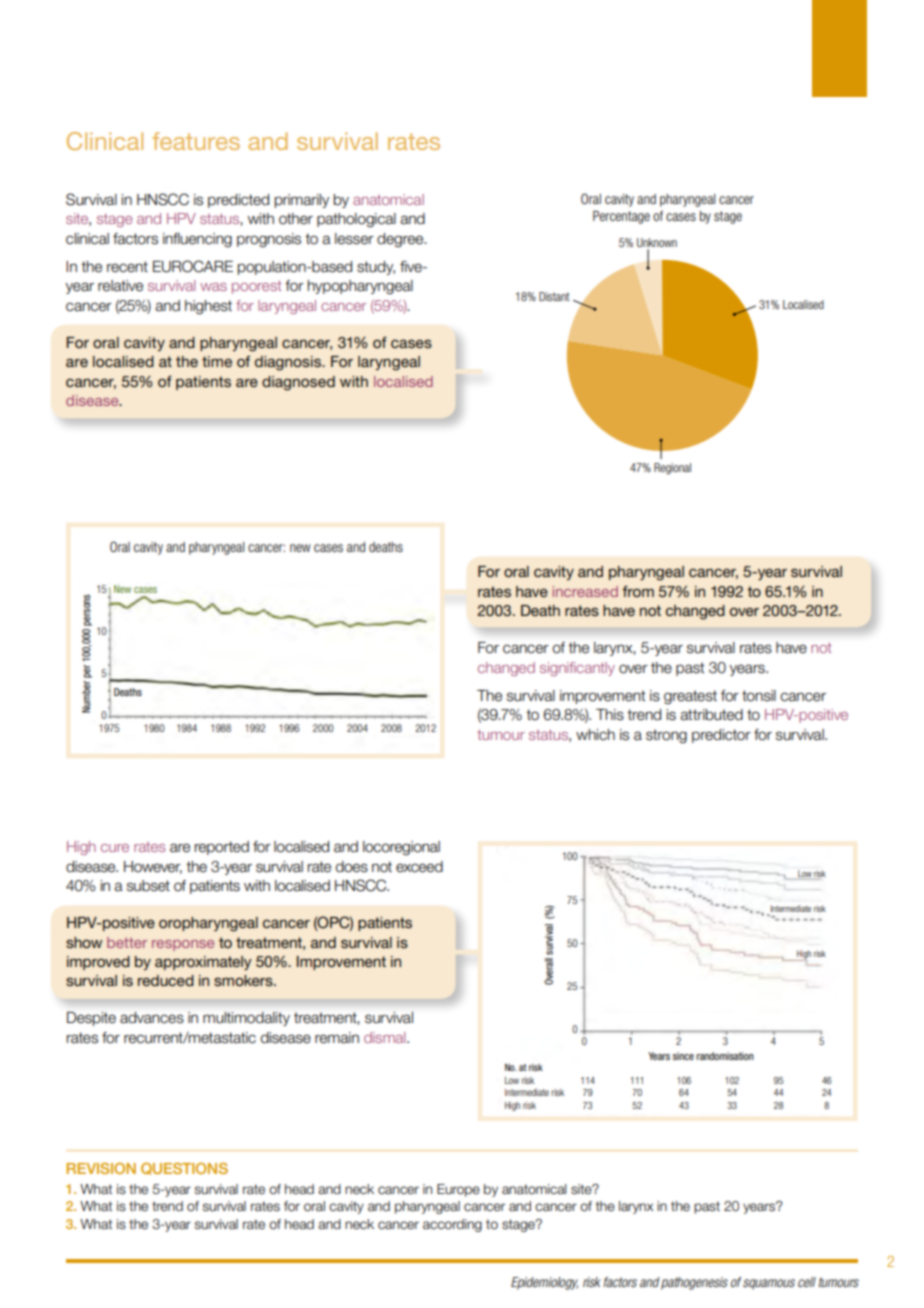  I want to click on reduced, so click(166, 980).
